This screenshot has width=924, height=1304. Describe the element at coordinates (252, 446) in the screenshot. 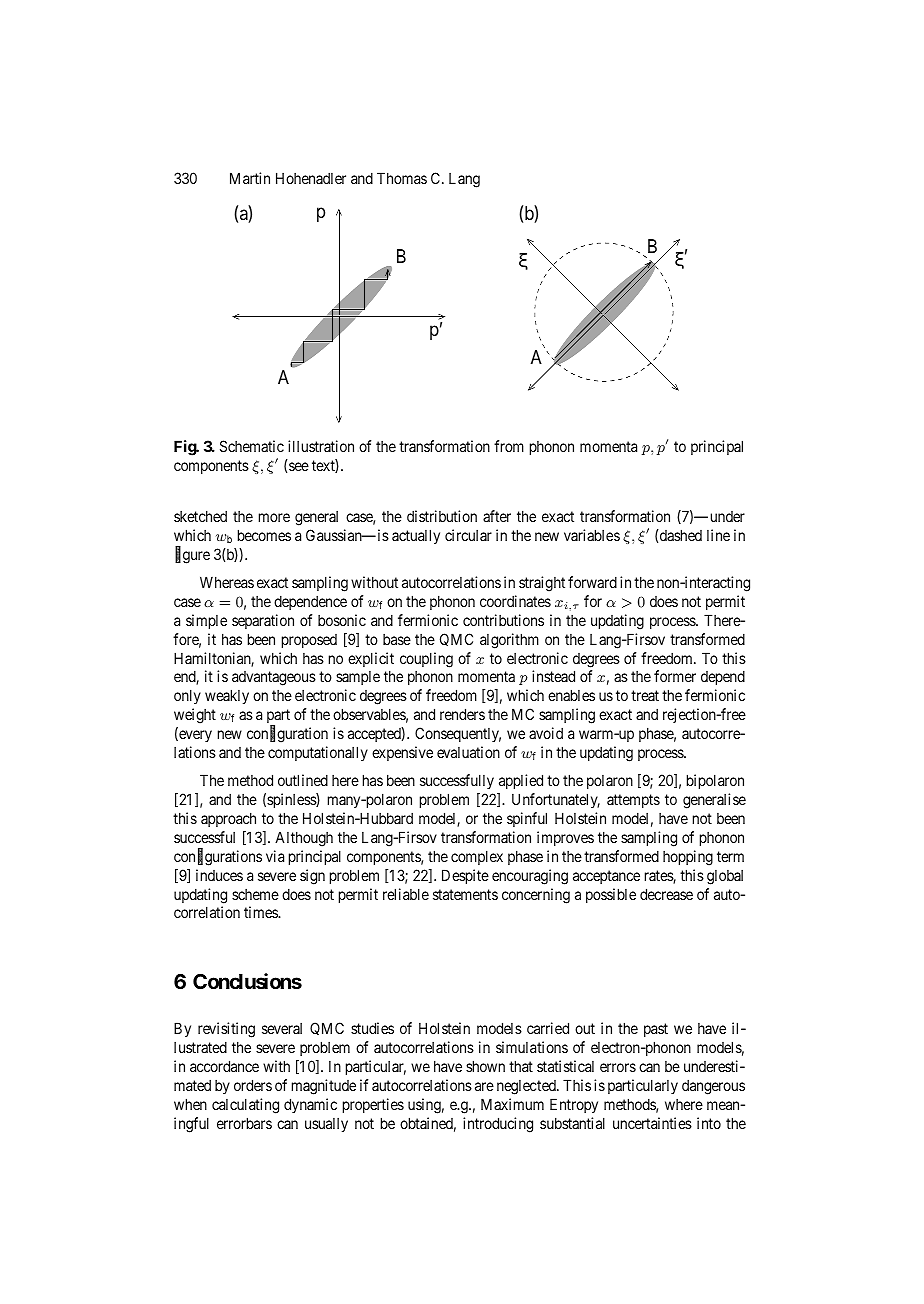

I see `Schematic` at that location.
